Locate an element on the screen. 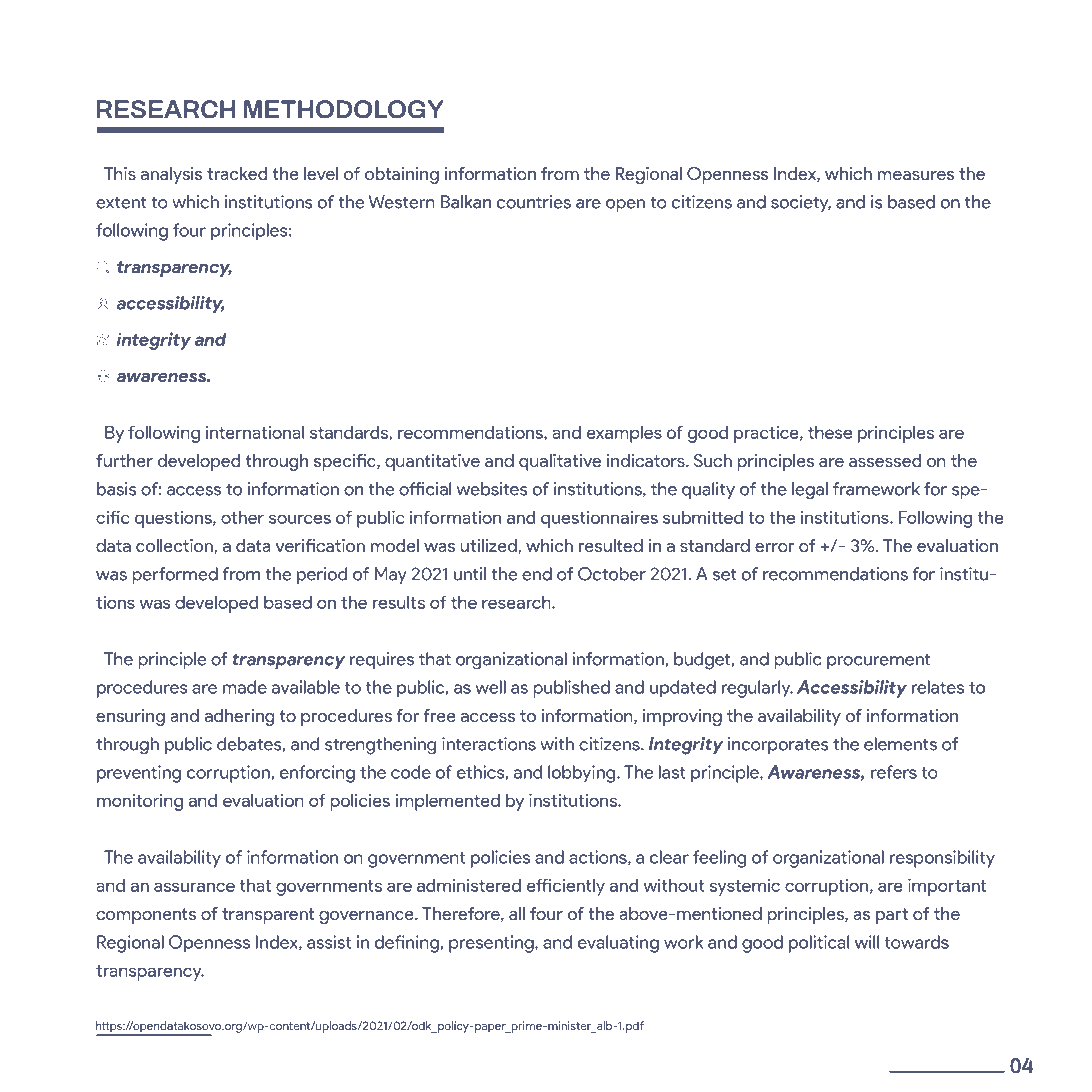  published is located at coordinates (571, 689).
